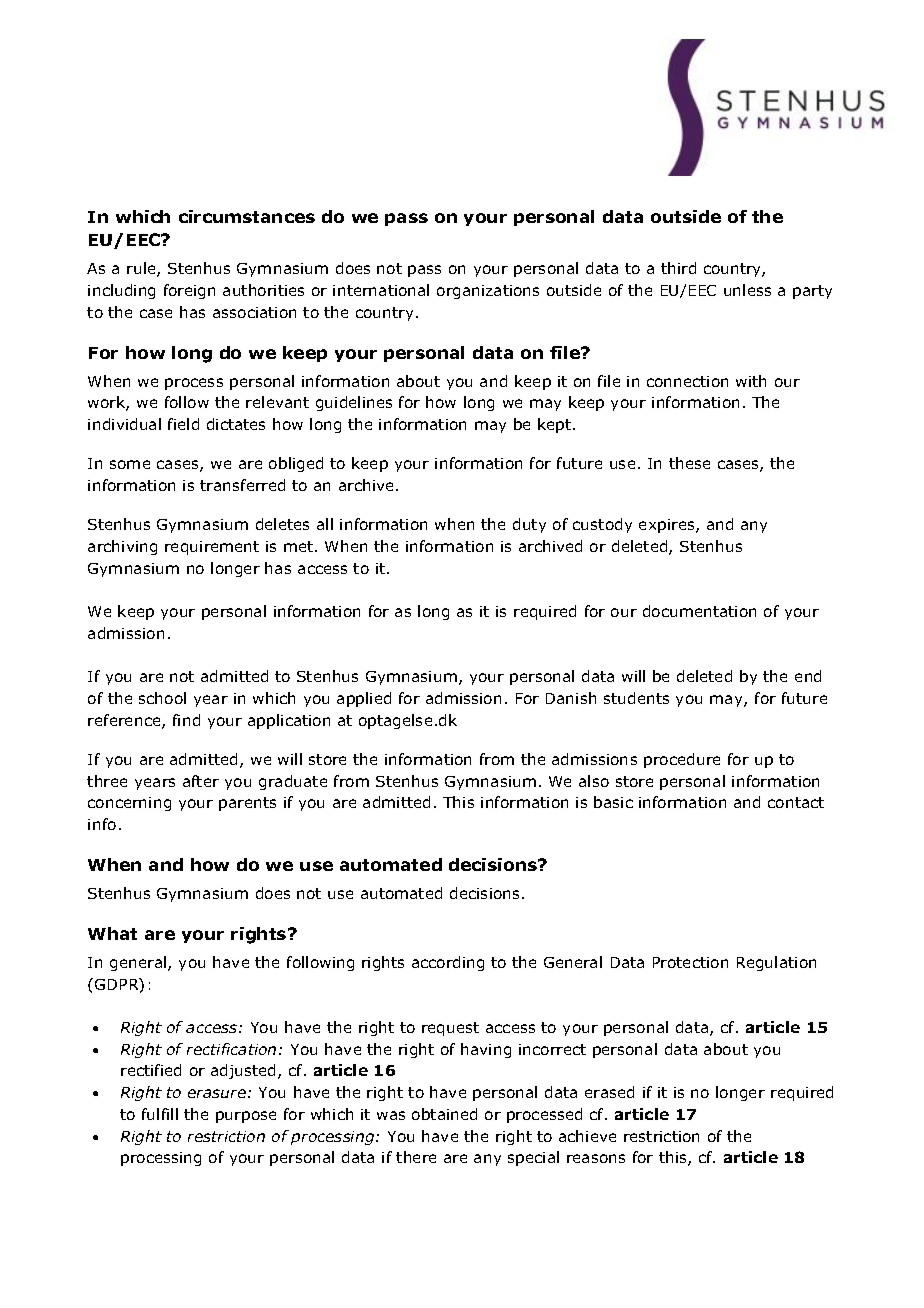 Image resolution: width=924 pixels, height=1308 pixels. Describe the element at coordinates (594, 781) in the screenshot. I see `also` at that location.
